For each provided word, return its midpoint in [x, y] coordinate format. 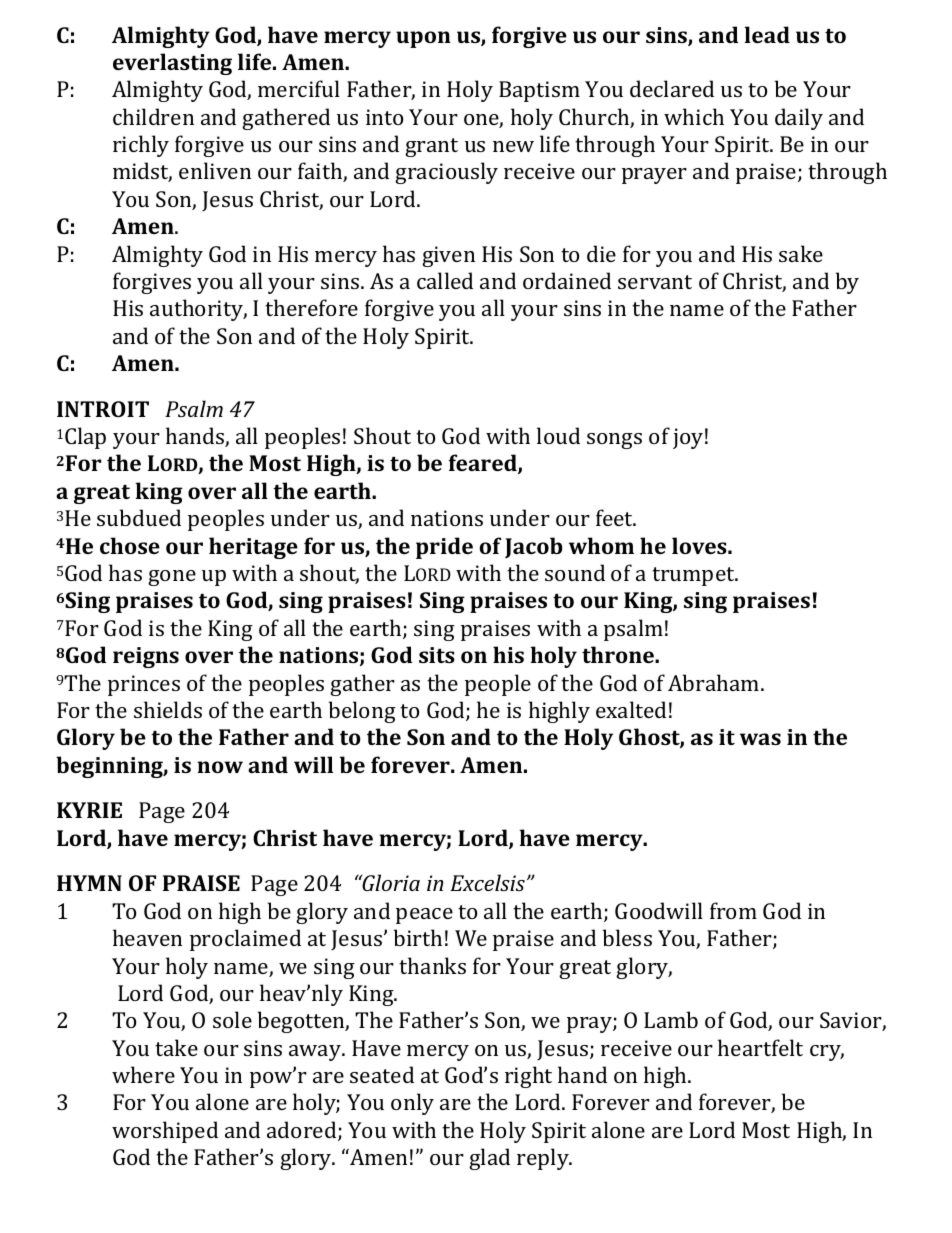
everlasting [172, 64]
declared [672, 88]
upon [423, 39]
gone [172, 578]
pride [444, 548]
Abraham [715, 682]
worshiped [165, 1132]
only [412, 1104]
